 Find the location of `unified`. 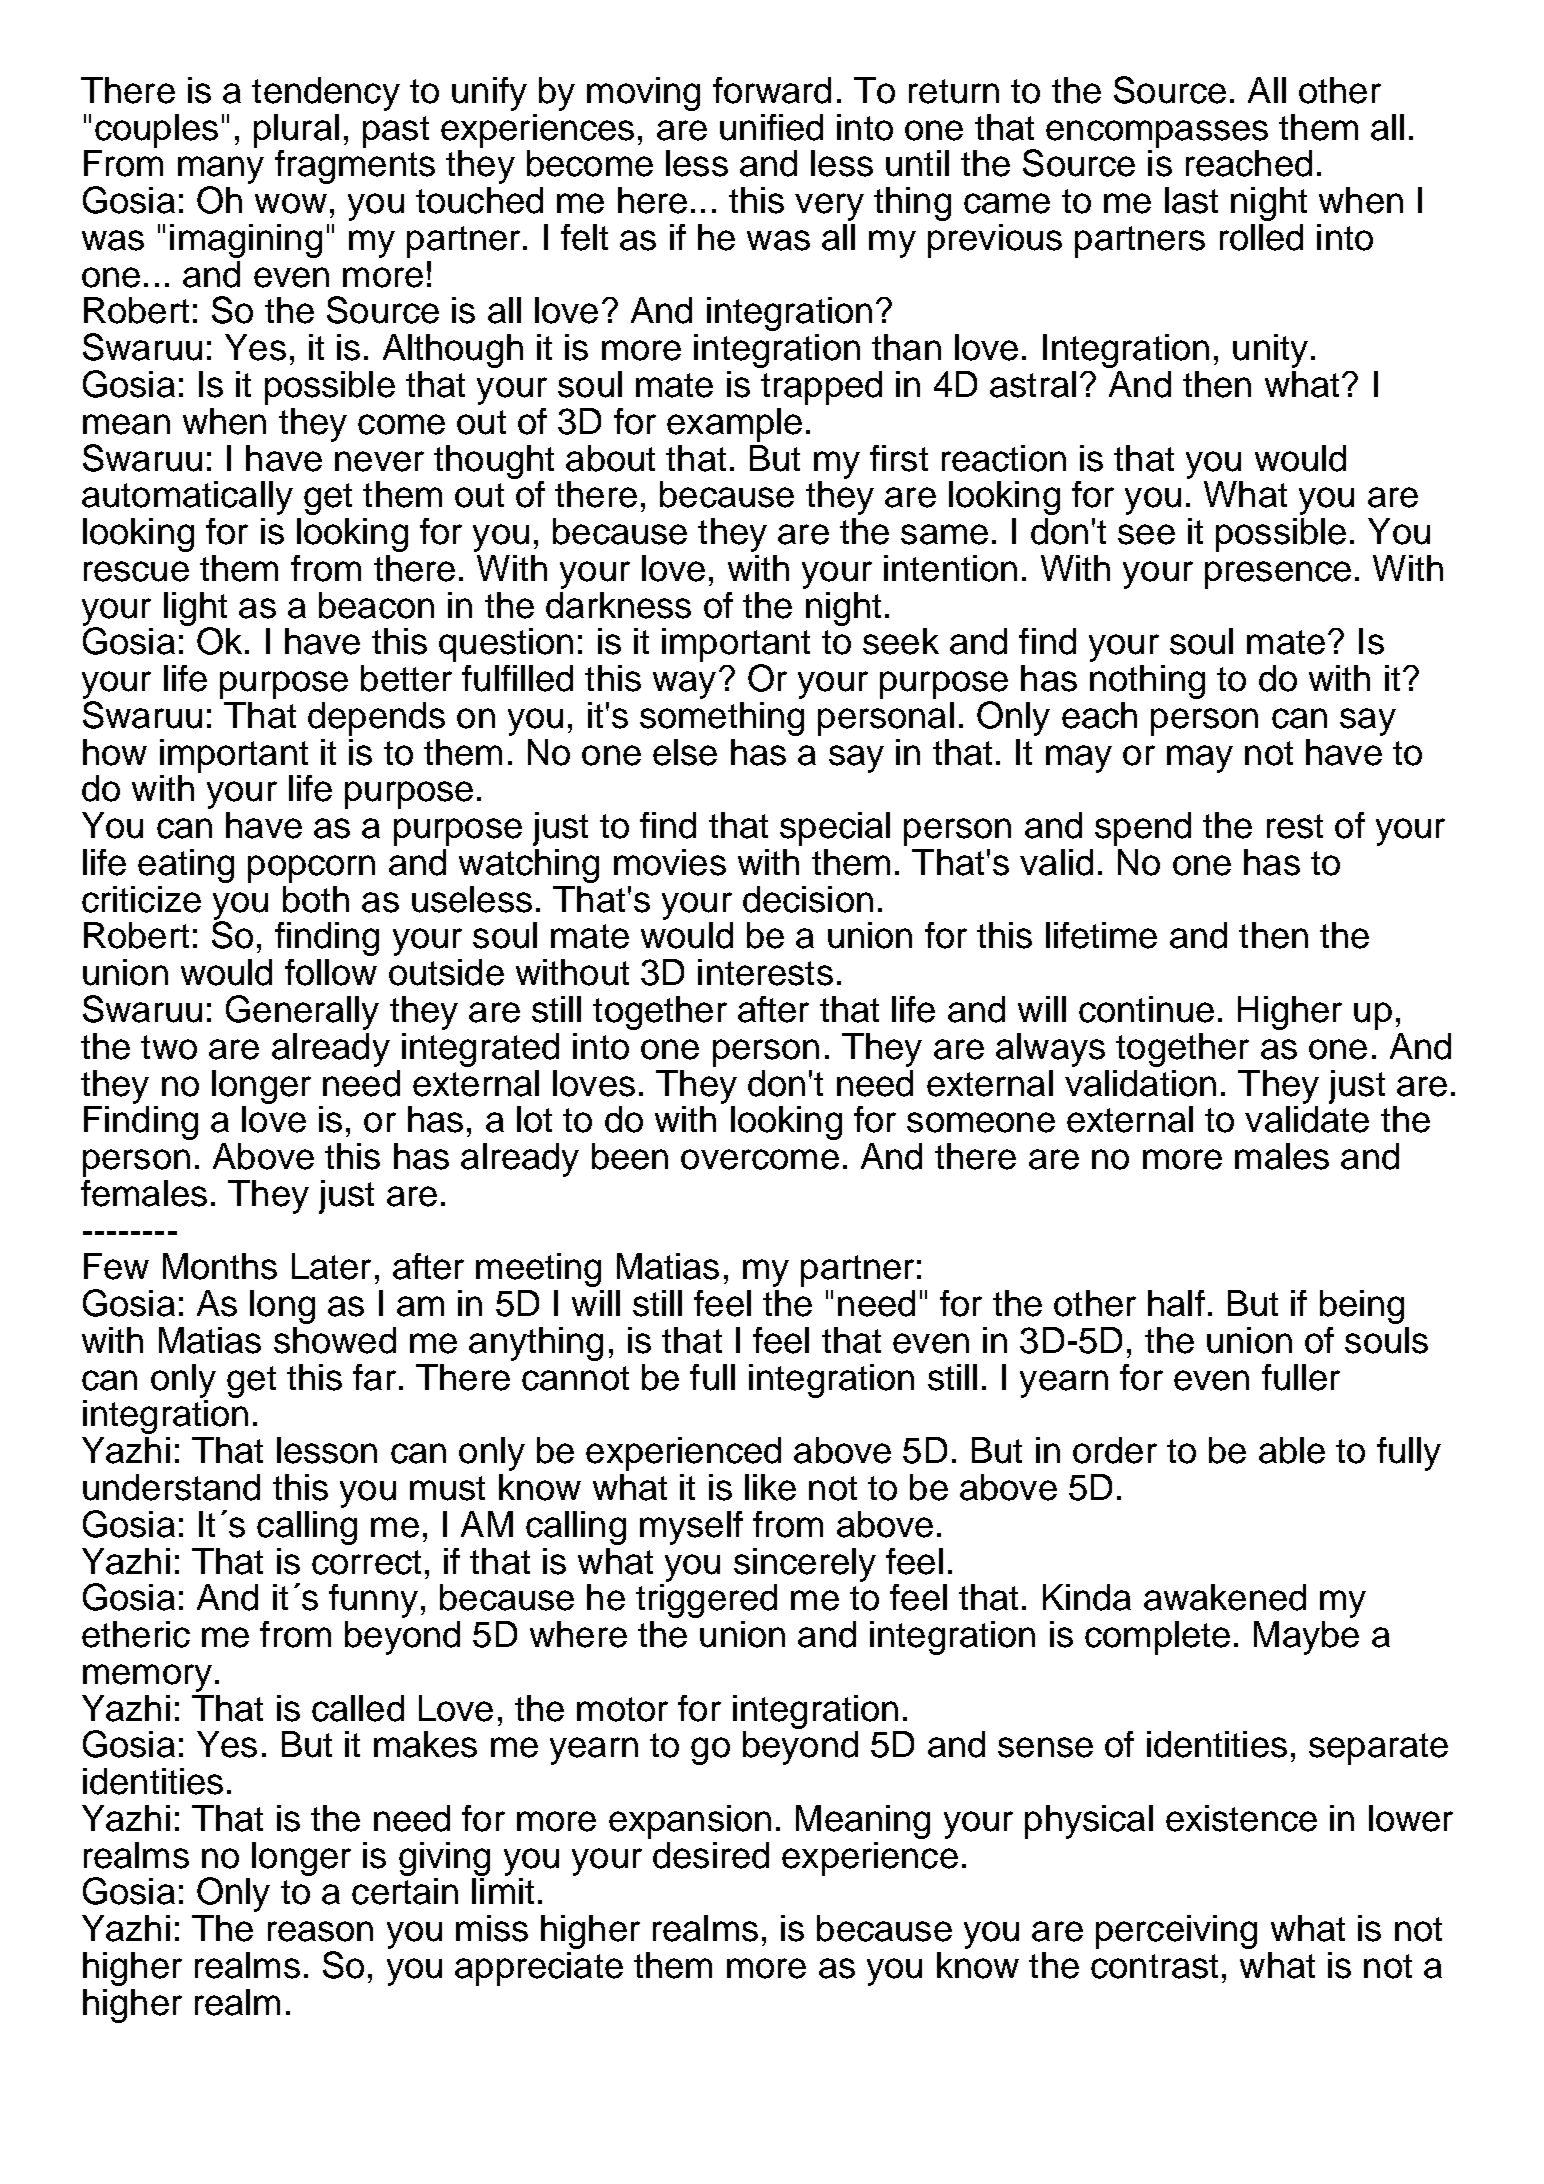

unified is located at coordinates (771, 127).
